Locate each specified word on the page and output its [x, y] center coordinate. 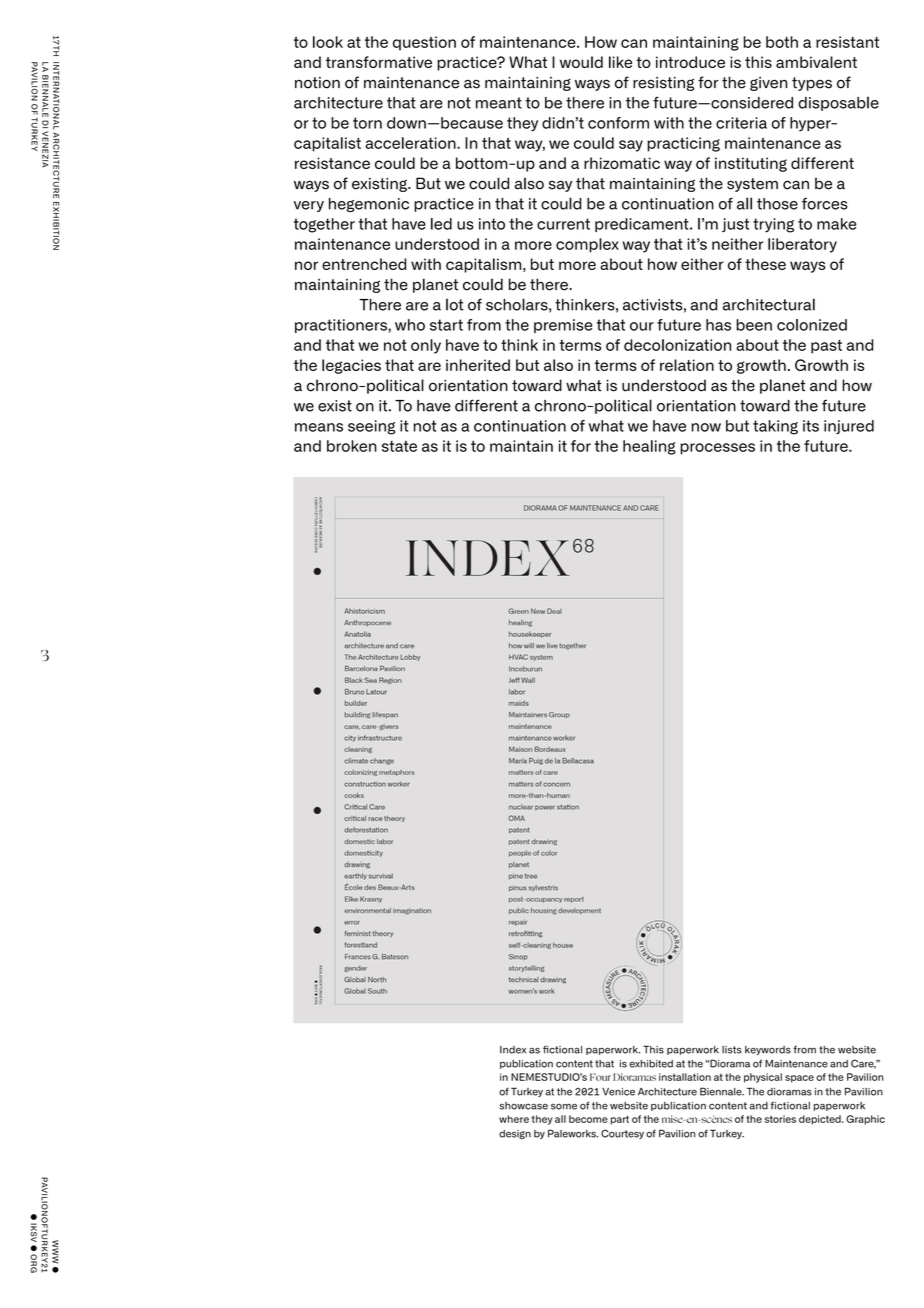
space [799, 1079]
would [581, 62]
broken [352, 446]
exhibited [651, 1064]
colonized [812, 325]
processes [717, 449]
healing [649, 447]
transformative [379, 62]
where [514, 1119]
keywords [768, 1050]
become [588, 1119]
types [812, 84]
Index [513, 1050]
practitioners [342, 326]
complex [587, 245]
